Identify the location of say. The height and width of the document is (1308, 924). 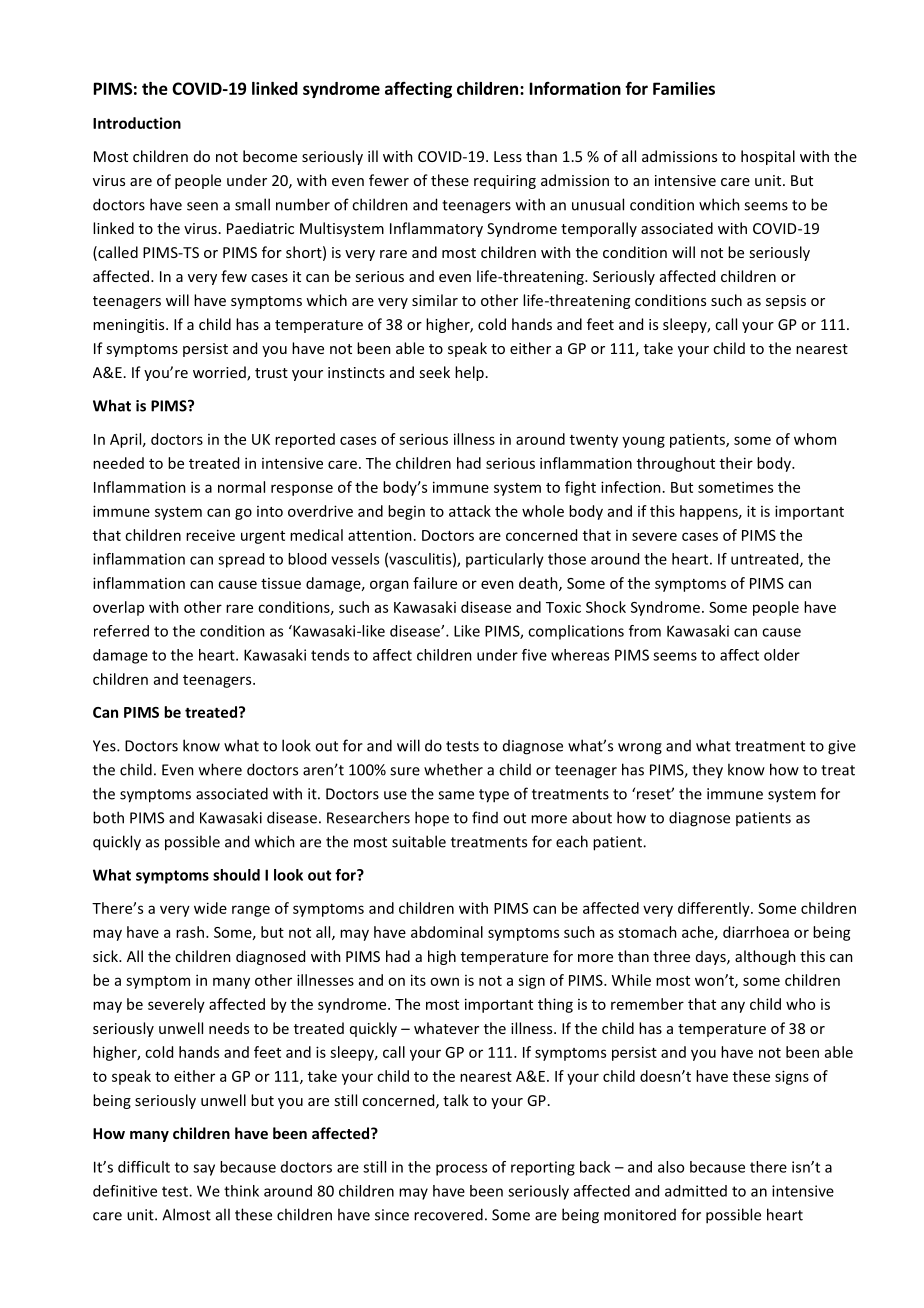
(204, 1170).
